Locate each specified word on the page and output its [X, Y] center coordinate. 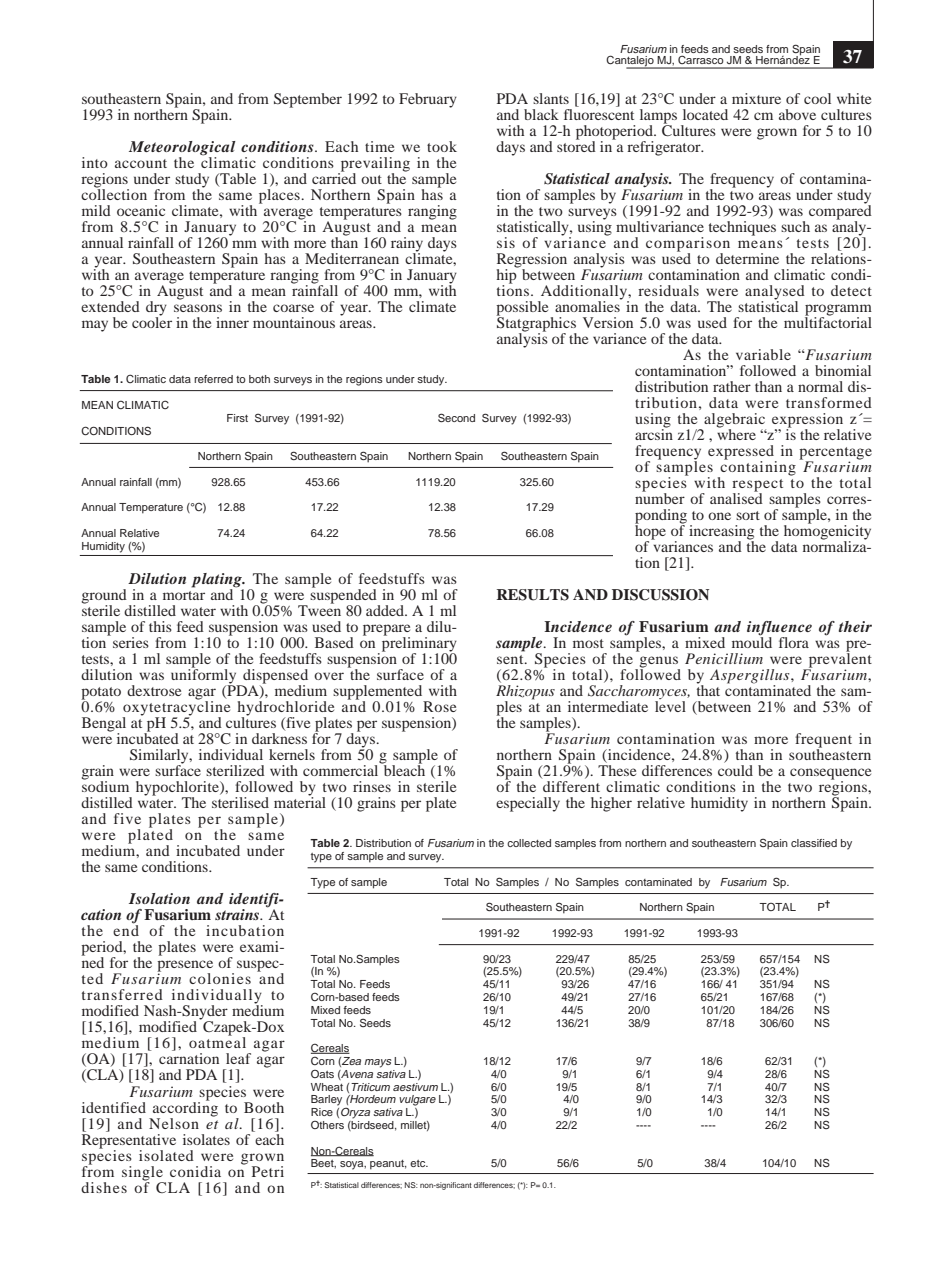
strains [238, 914]
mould [752, 641]
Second [456, 417]
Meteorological [182, 149]
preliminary [419, 644]
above [797, 114]
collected [529, 843]
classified [814, 843]
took [442, 146]
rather [732, 386]
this [160, 626]
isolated [166, 1155]
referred [213, 379]
